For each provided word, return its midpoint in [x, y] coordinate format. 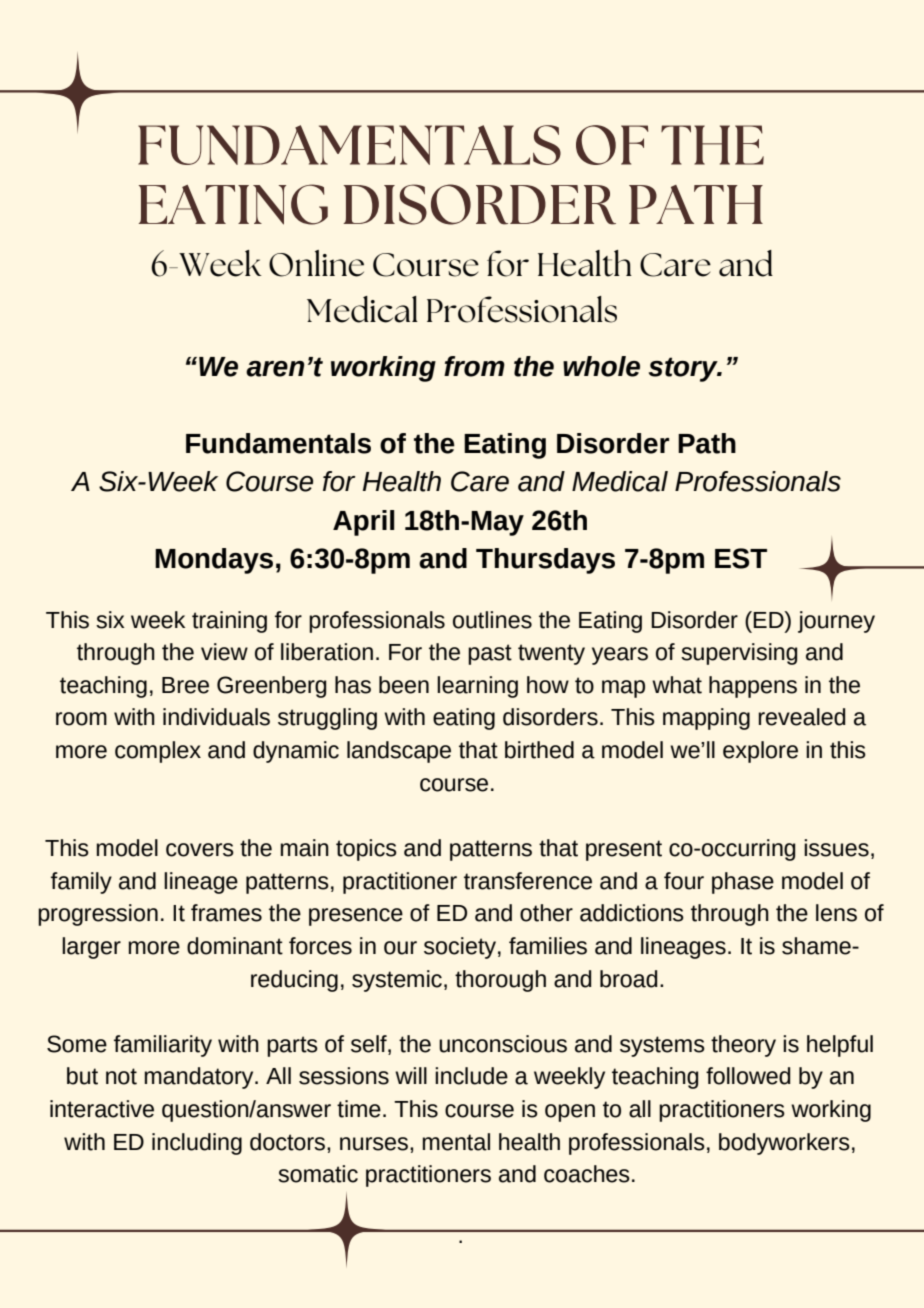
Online [316, 263]
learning [477, 687]
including [197, 1144]
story [684, 369]
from [474, 366]
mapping [706, 719]
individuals [216, 717]
